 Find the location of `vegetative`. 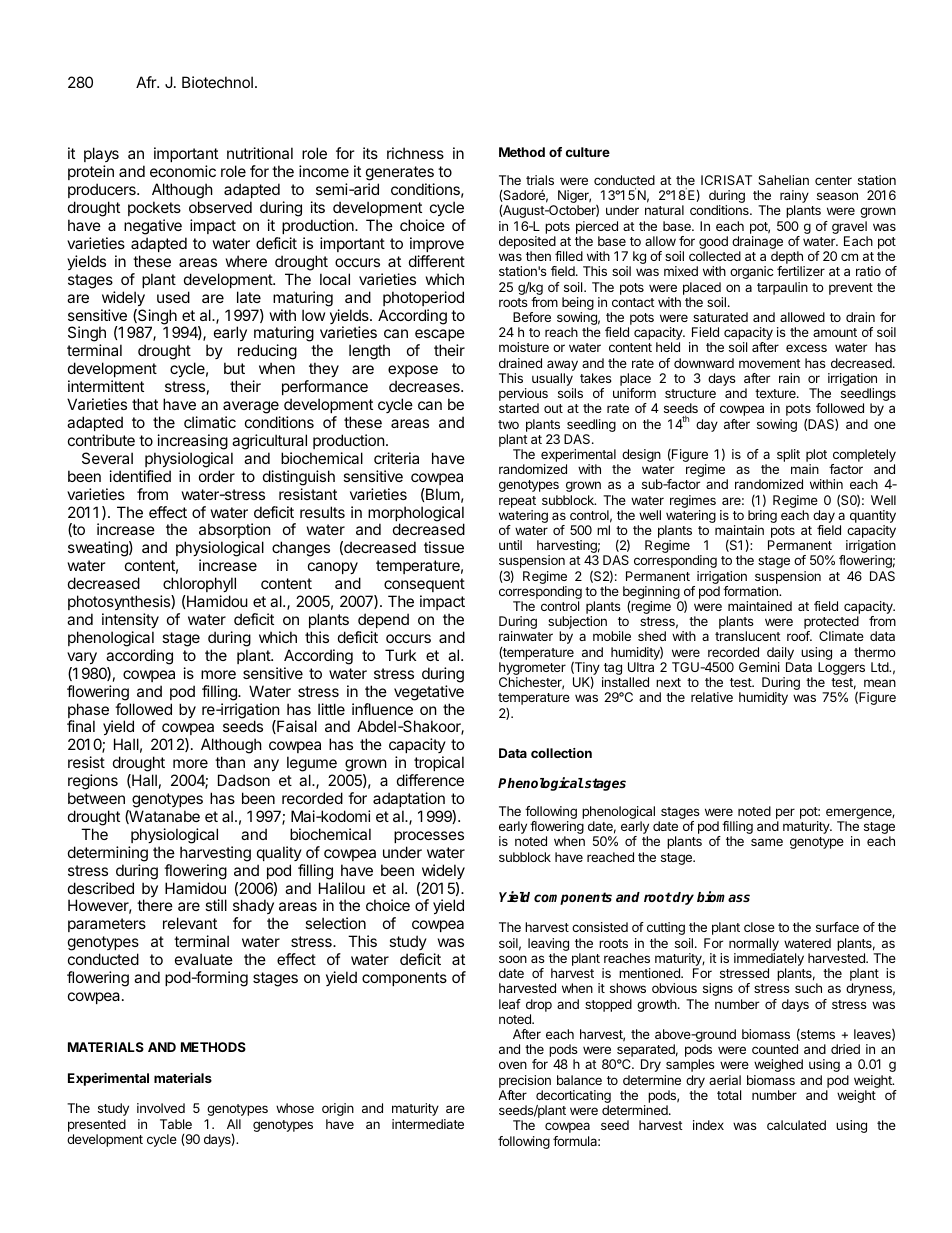

vegetative is located at coordinates (429, 693).
